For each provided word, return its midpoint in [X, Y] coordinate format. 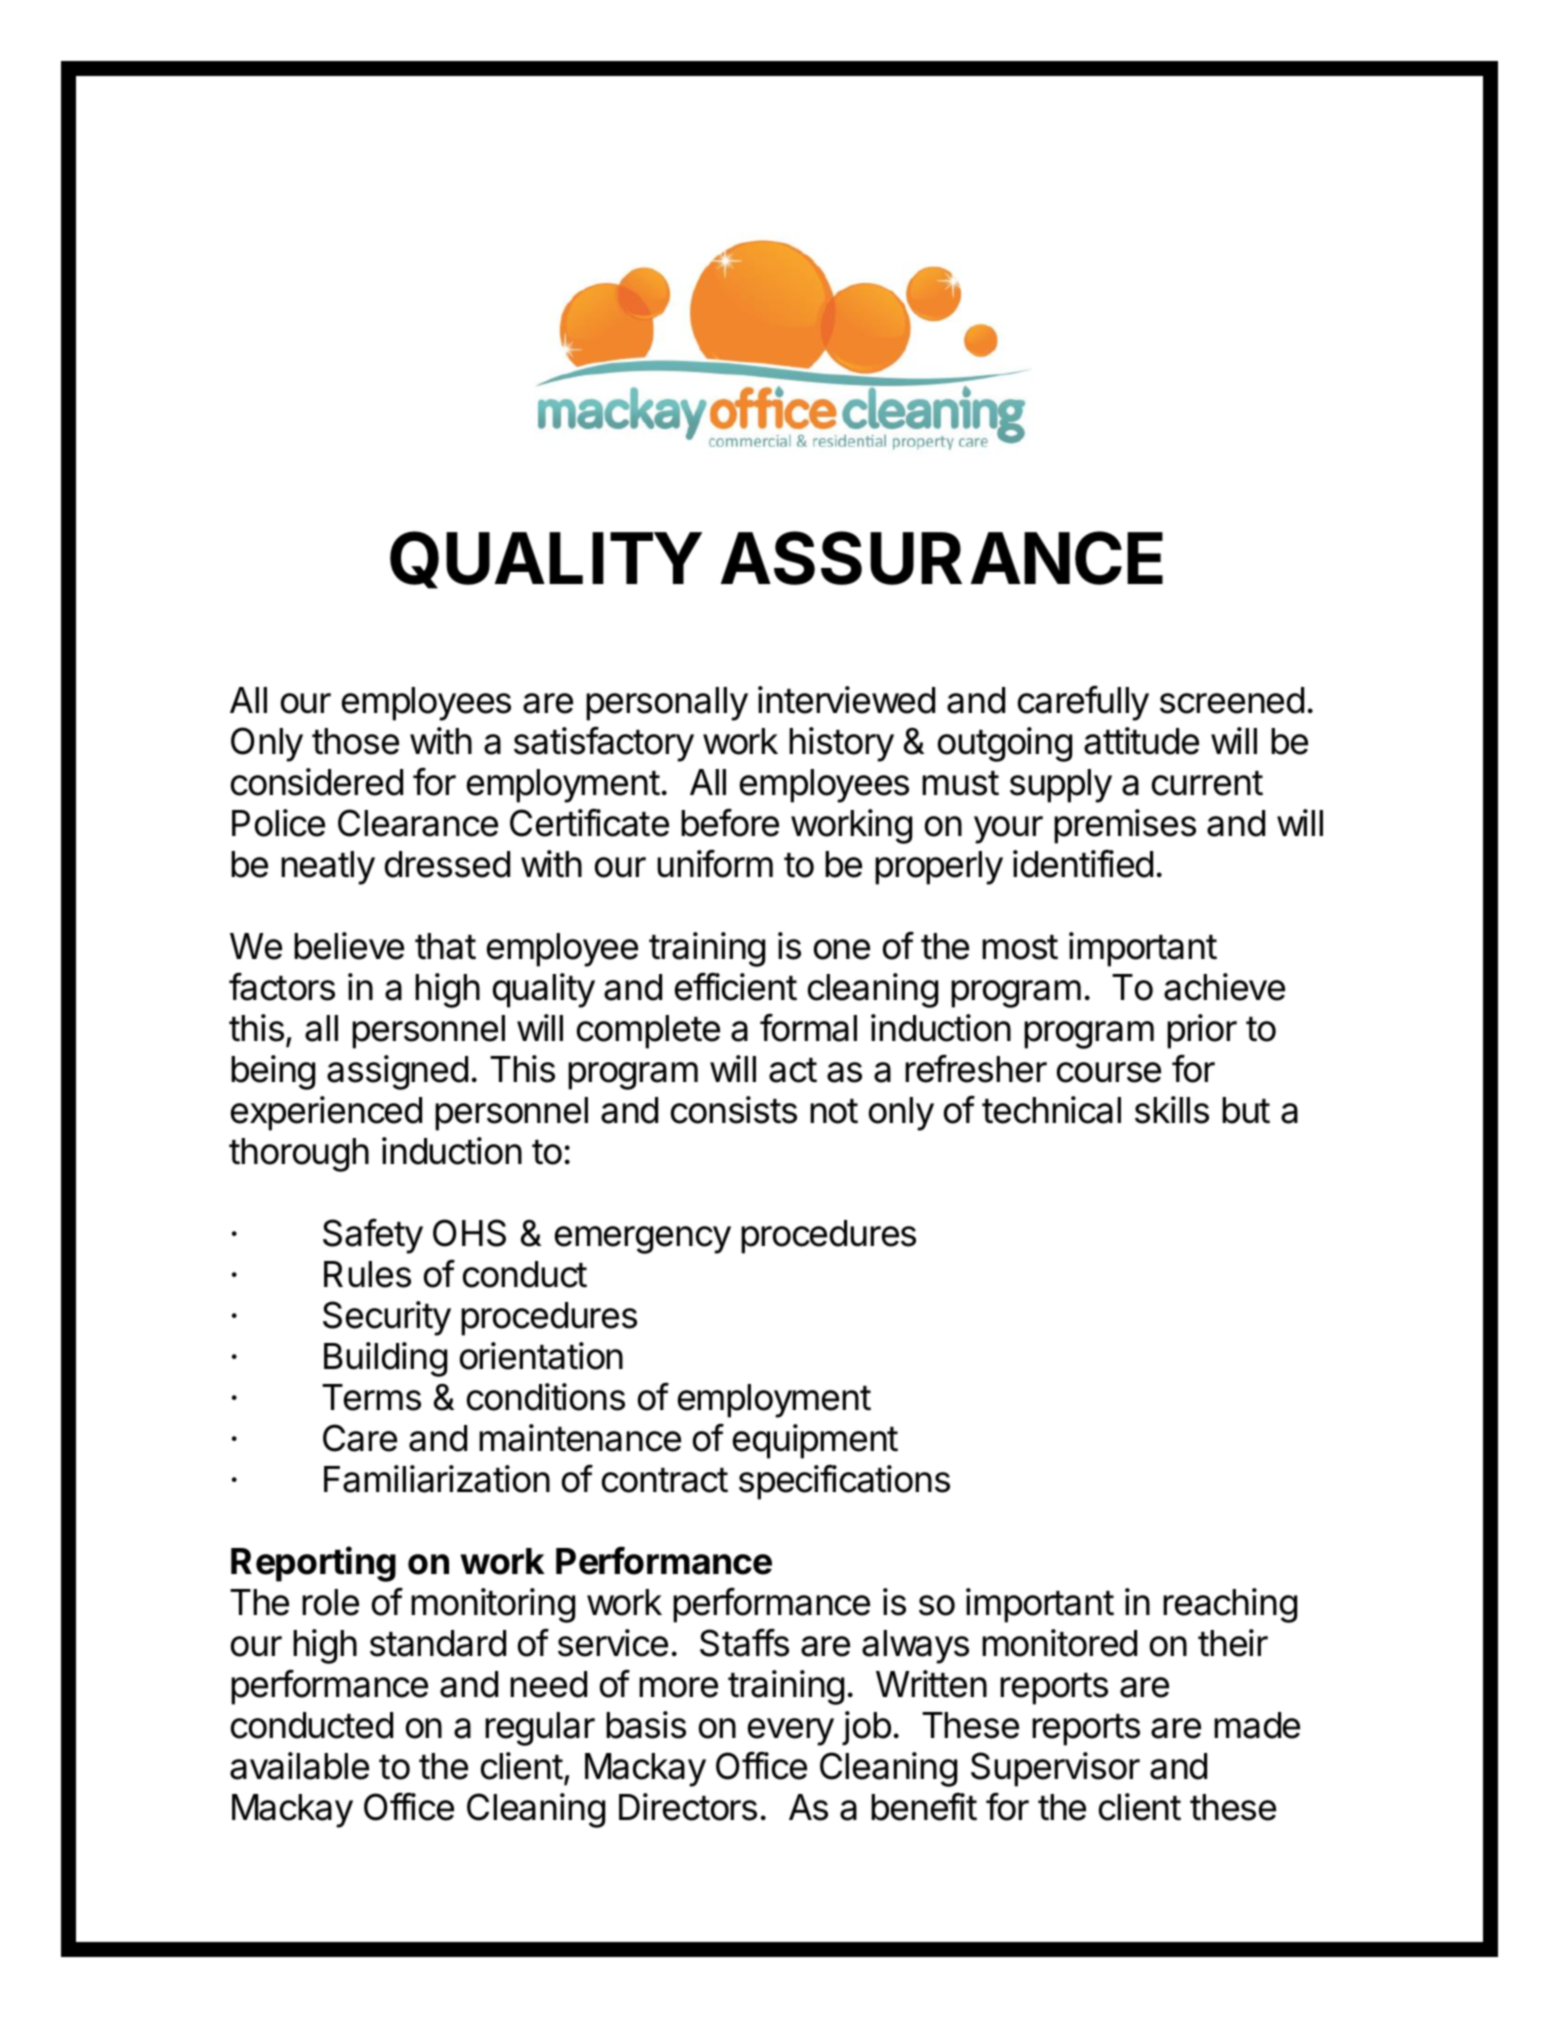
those [355, 741]
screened [1232, 700]
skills [1172, 1110]
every [791, 1732]
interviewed [846, 700]
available [299, 1766]
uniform [715, 863]
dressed [447, 864]
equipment [815, 1441]
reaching [1230, 1605]
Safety [373, 1236]
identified [1083, 863]
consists [734, 1110]
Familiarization [437, 1479]
